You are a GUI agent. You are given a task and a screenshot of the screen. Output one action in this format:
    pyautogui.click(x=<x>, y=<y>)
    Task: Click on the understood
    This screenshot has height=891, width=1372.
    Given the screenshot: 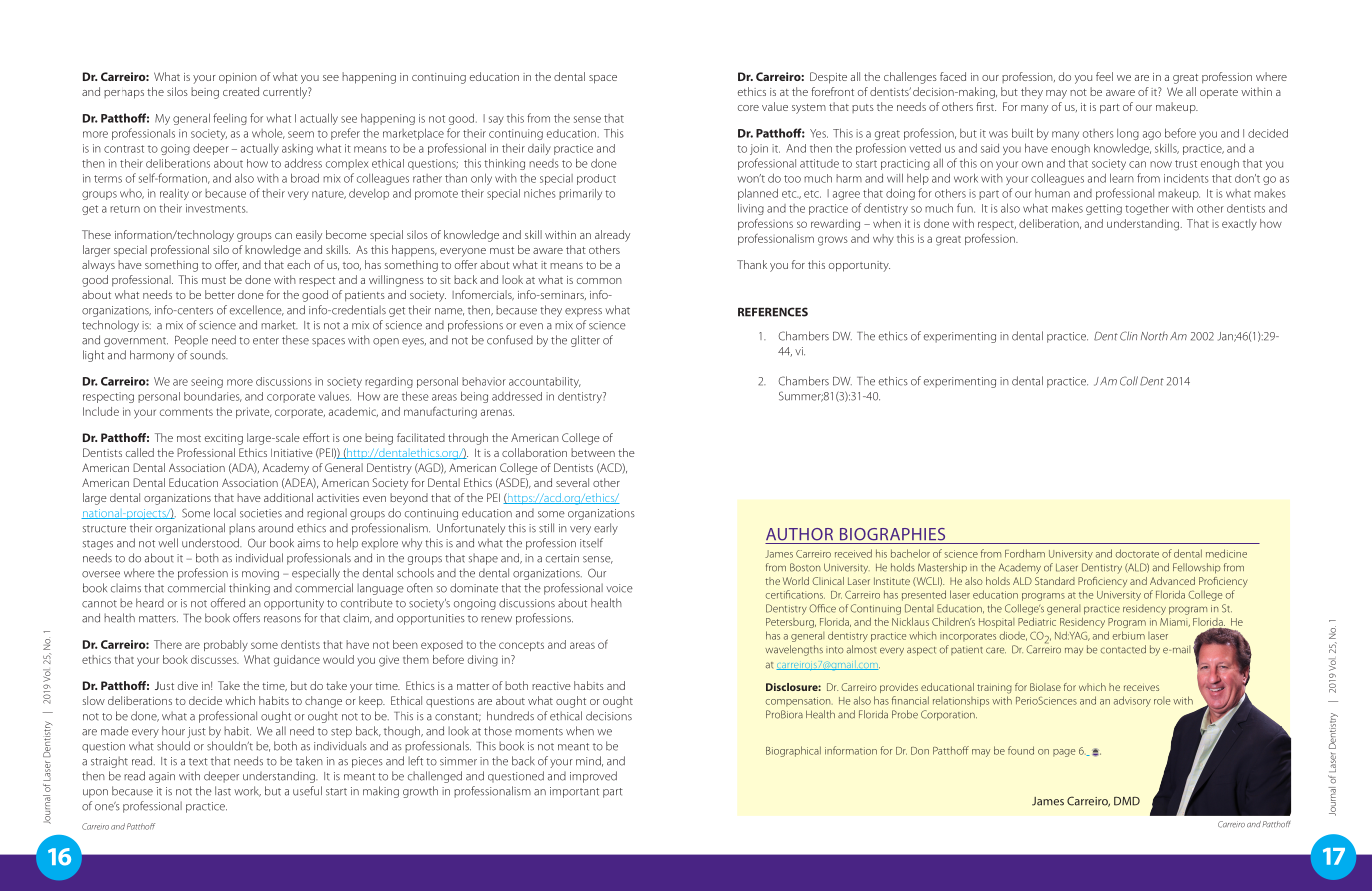 What is the action you would take?
    pyautogui.click(x=211, y=543)
